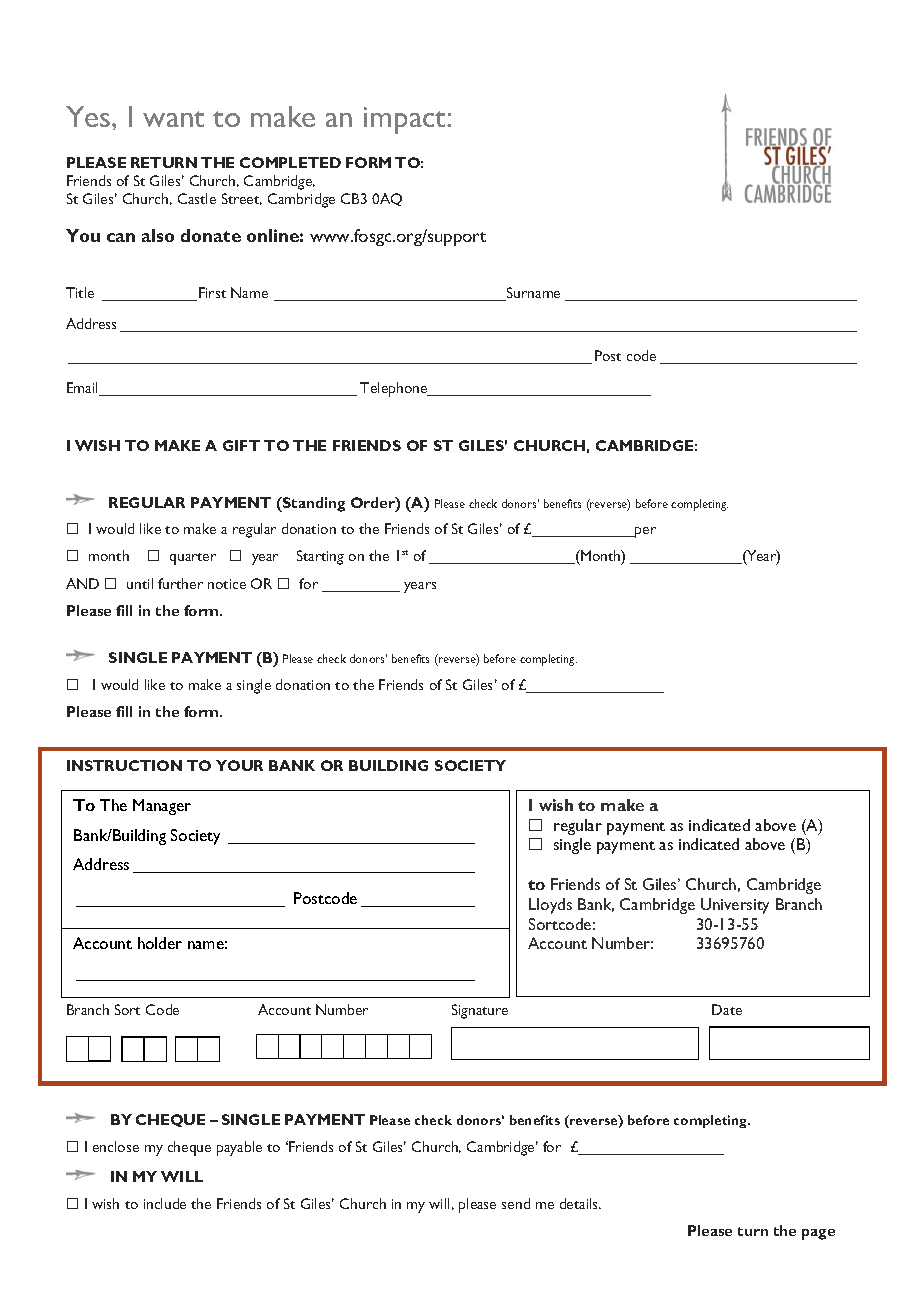 Image resolution: width=924 pixels, height=1308 pixels. I want to click on Street, so click(242, 199).
